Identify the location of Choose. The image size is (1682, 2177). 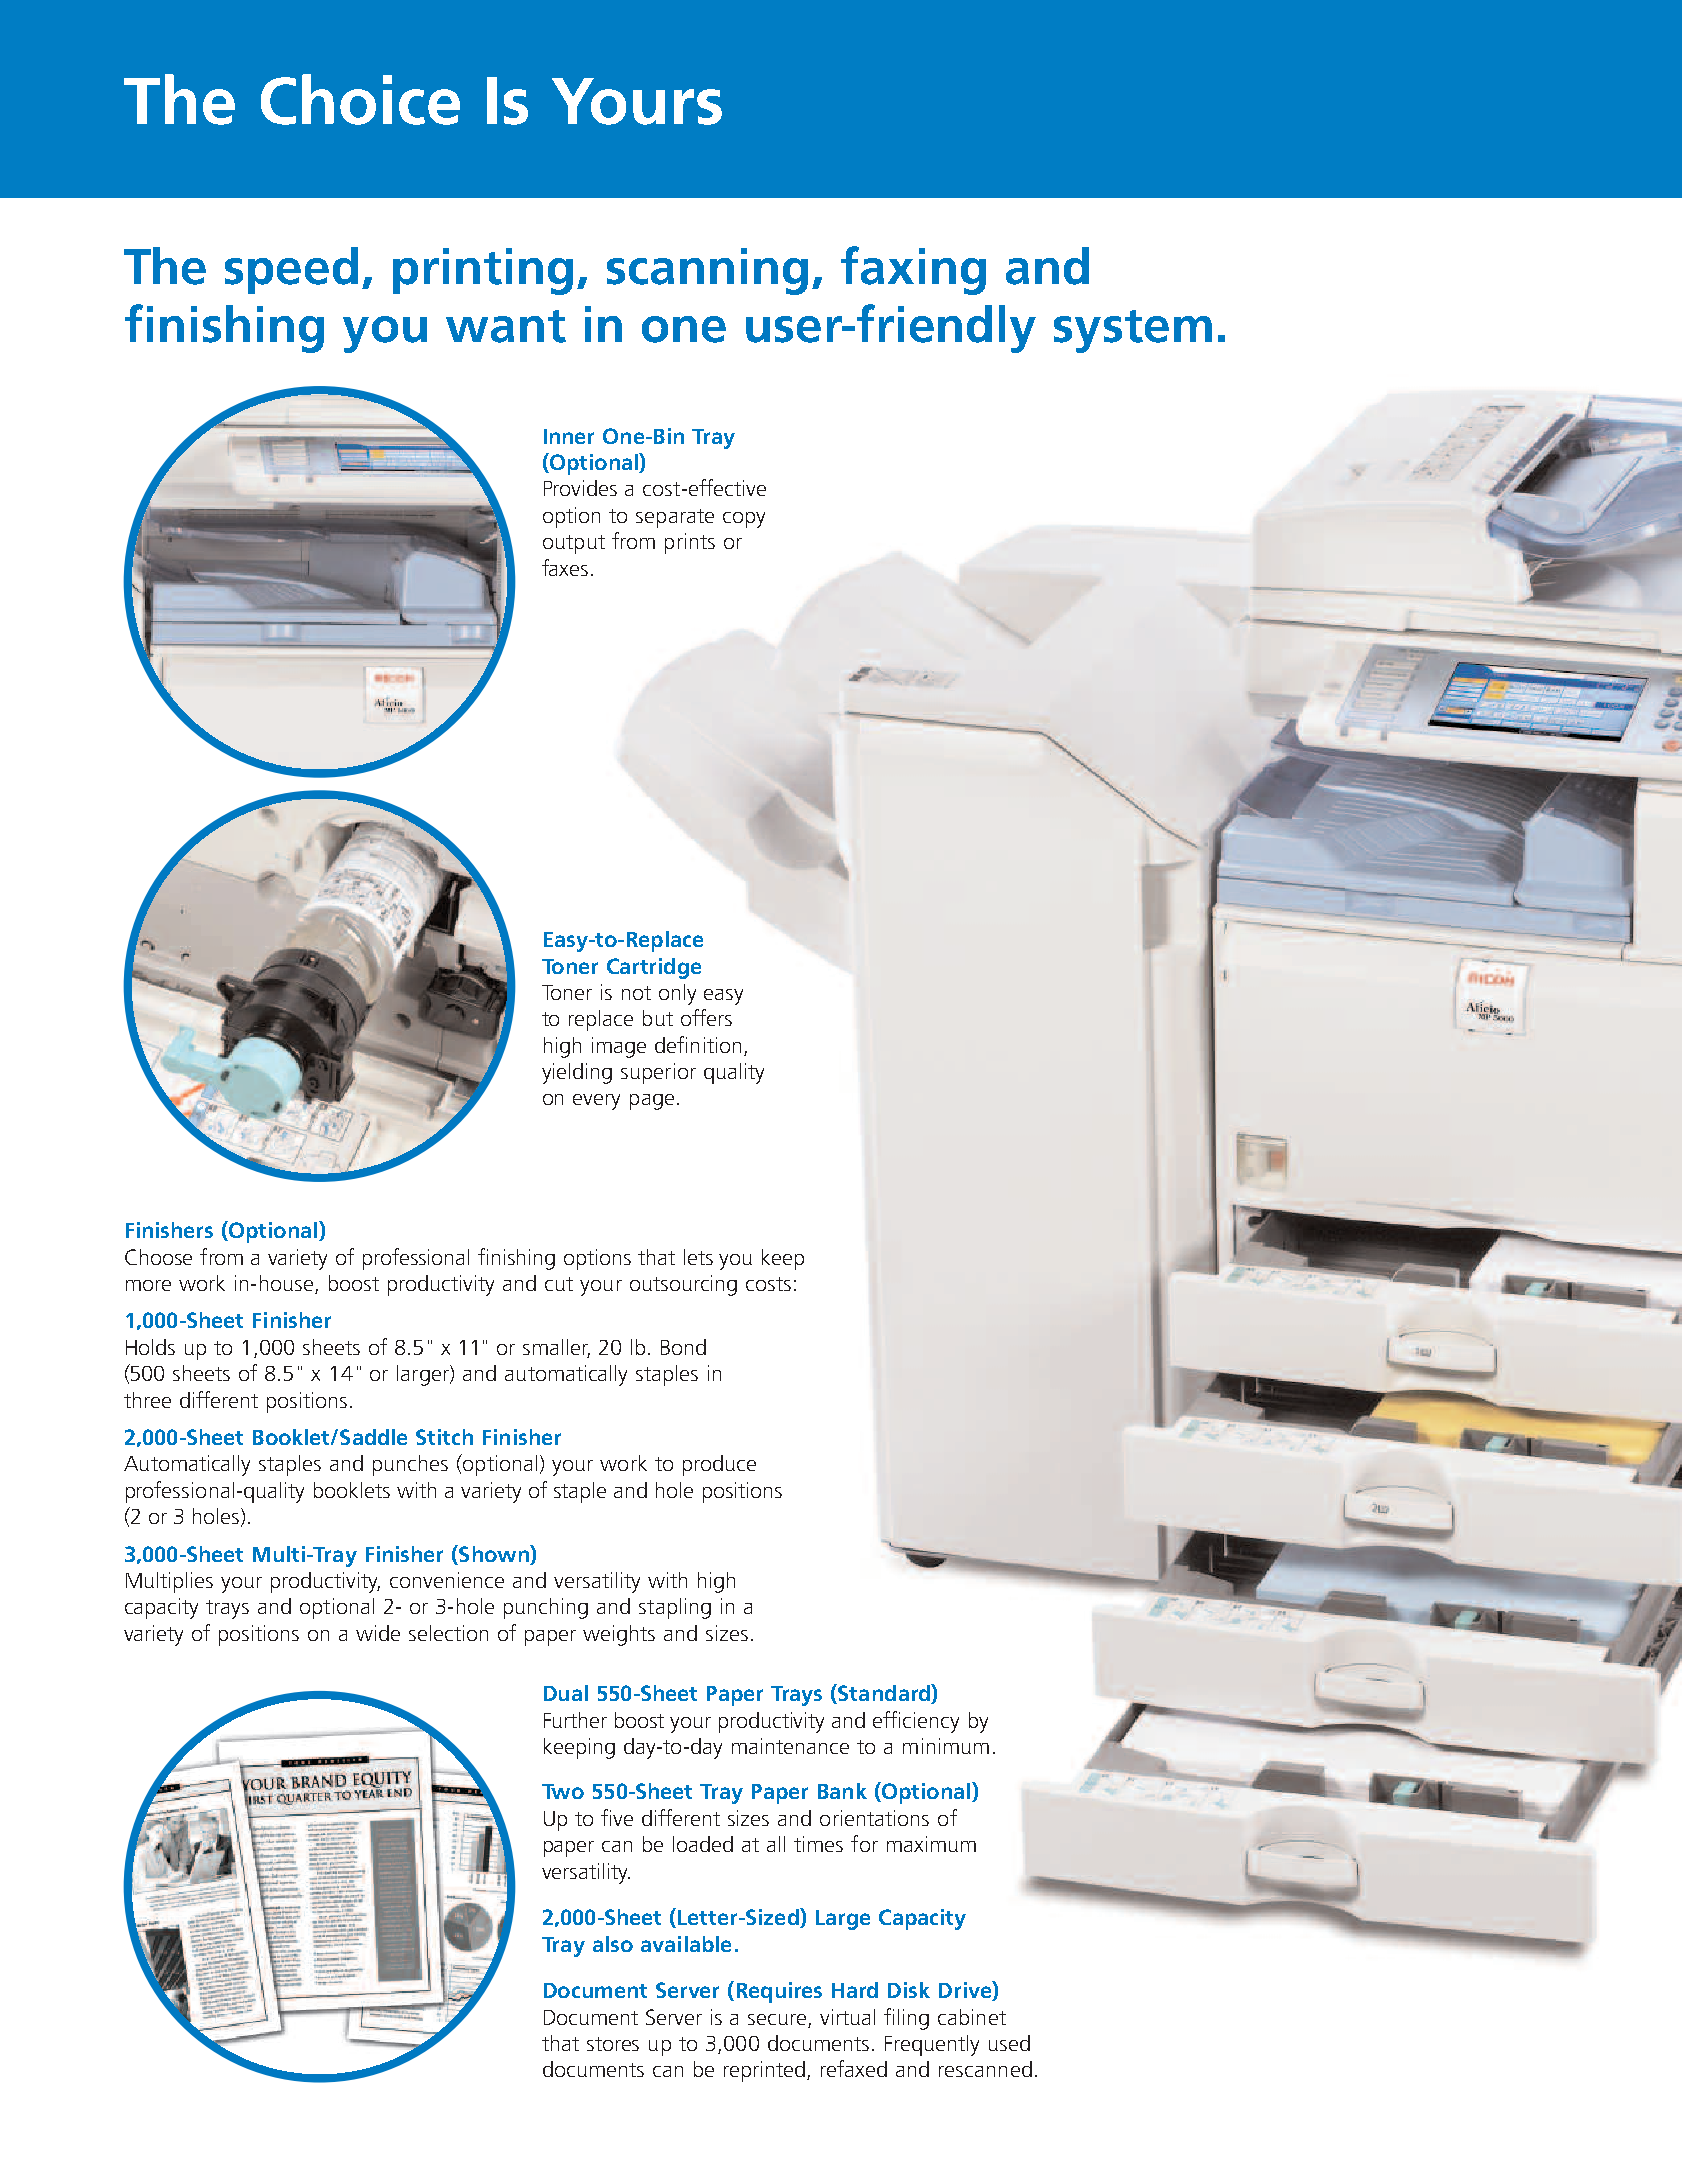
(158, 1257).
